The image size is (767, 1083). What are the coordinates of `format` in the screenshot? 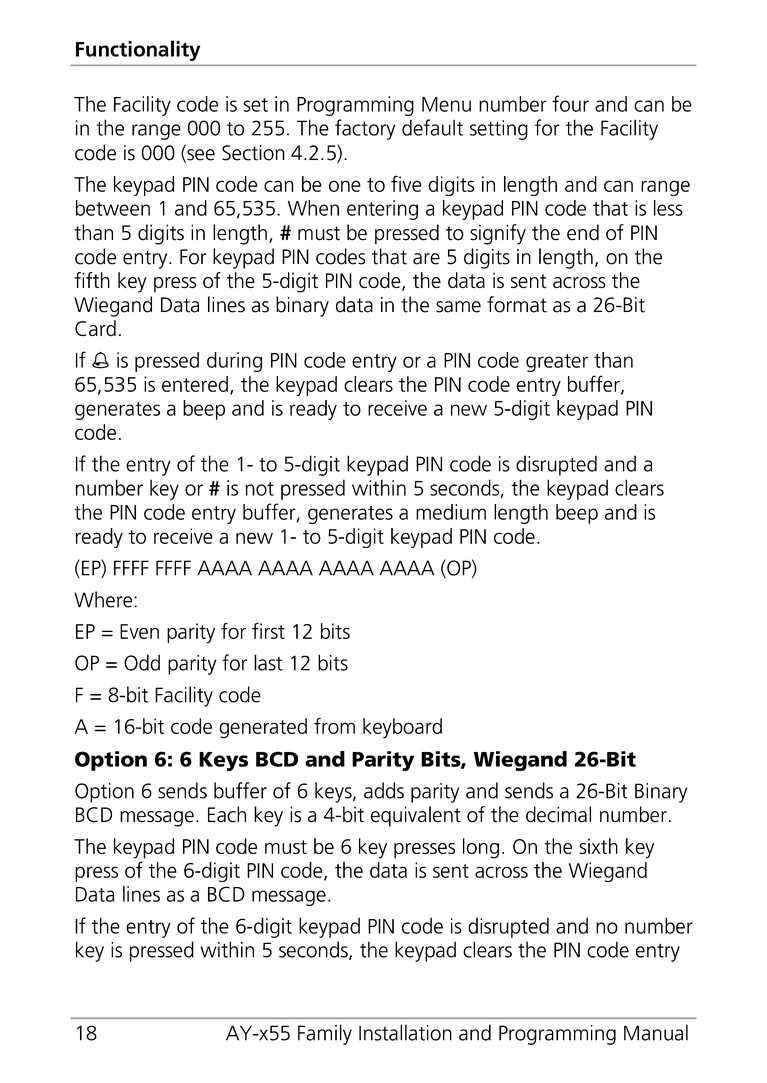 It's located at (517, 304).
